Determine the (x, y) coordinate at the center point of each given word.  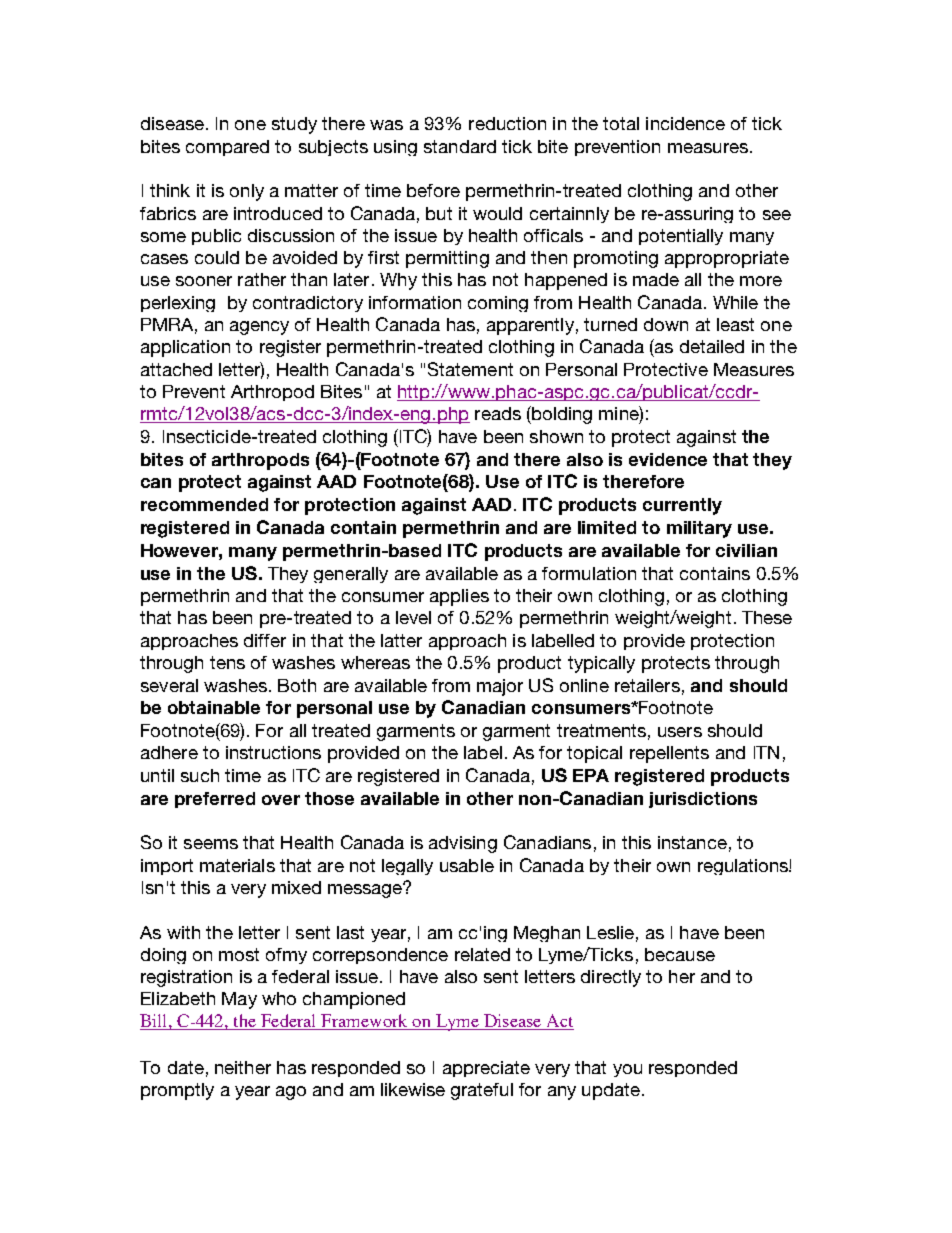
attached (176, 369)
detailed (712, 346)
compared (227, 148)
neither (243, 1067)
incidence (685, 123)
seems (211, 844)
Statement (470, 369)
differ (265, 640)
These (767, 617)
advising (463, 844)
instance (692, 842)
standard (460, 146)
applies (459, 597)
